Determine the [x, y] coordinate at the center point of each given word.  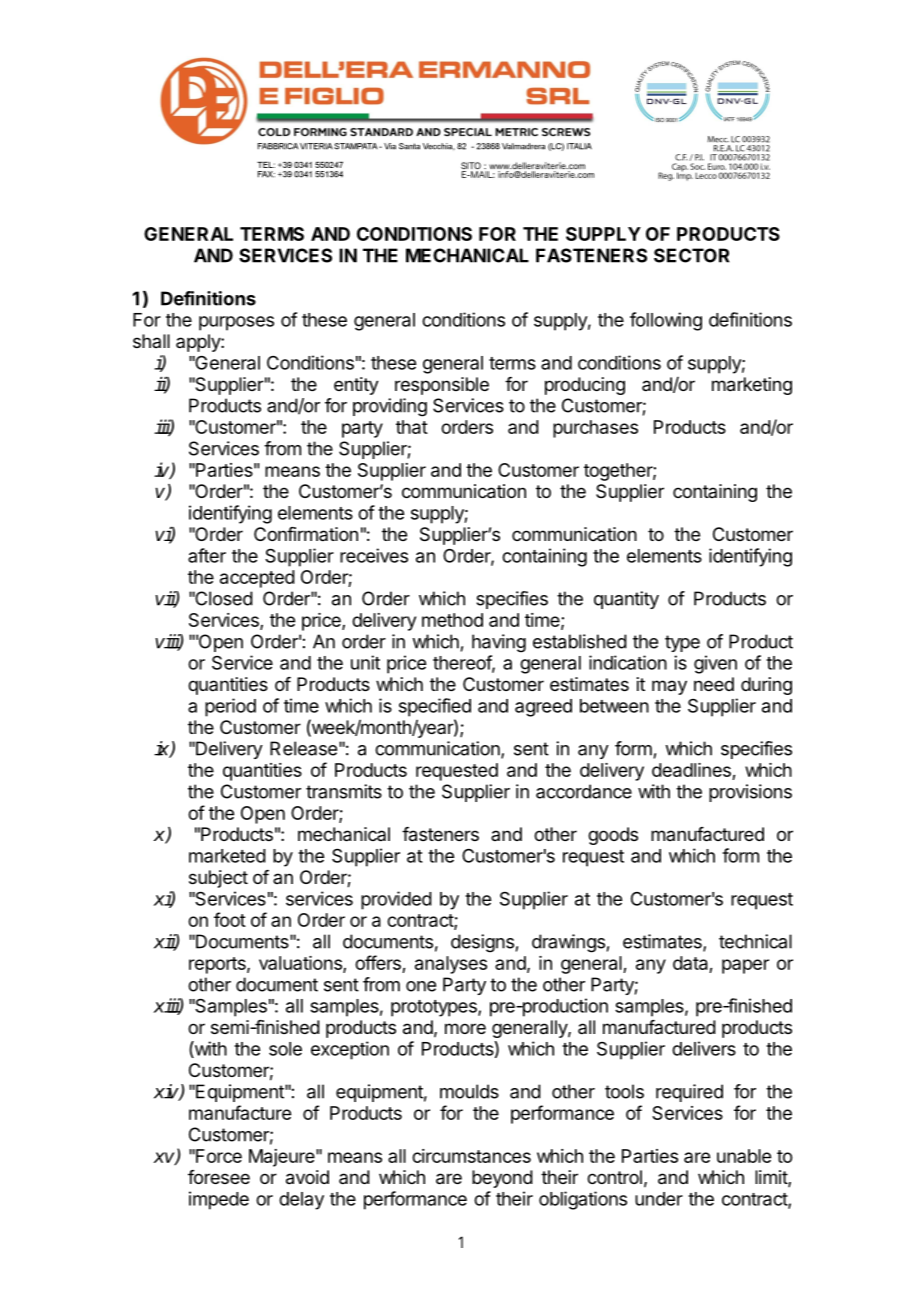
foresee [219, 1177]
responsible [442, 386]
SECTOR [691, 255]
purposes [236, 323]
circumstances [471, 1156]
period [230, 707]
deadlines [692, 771]
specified [435, 707]
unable [744, 1156]
